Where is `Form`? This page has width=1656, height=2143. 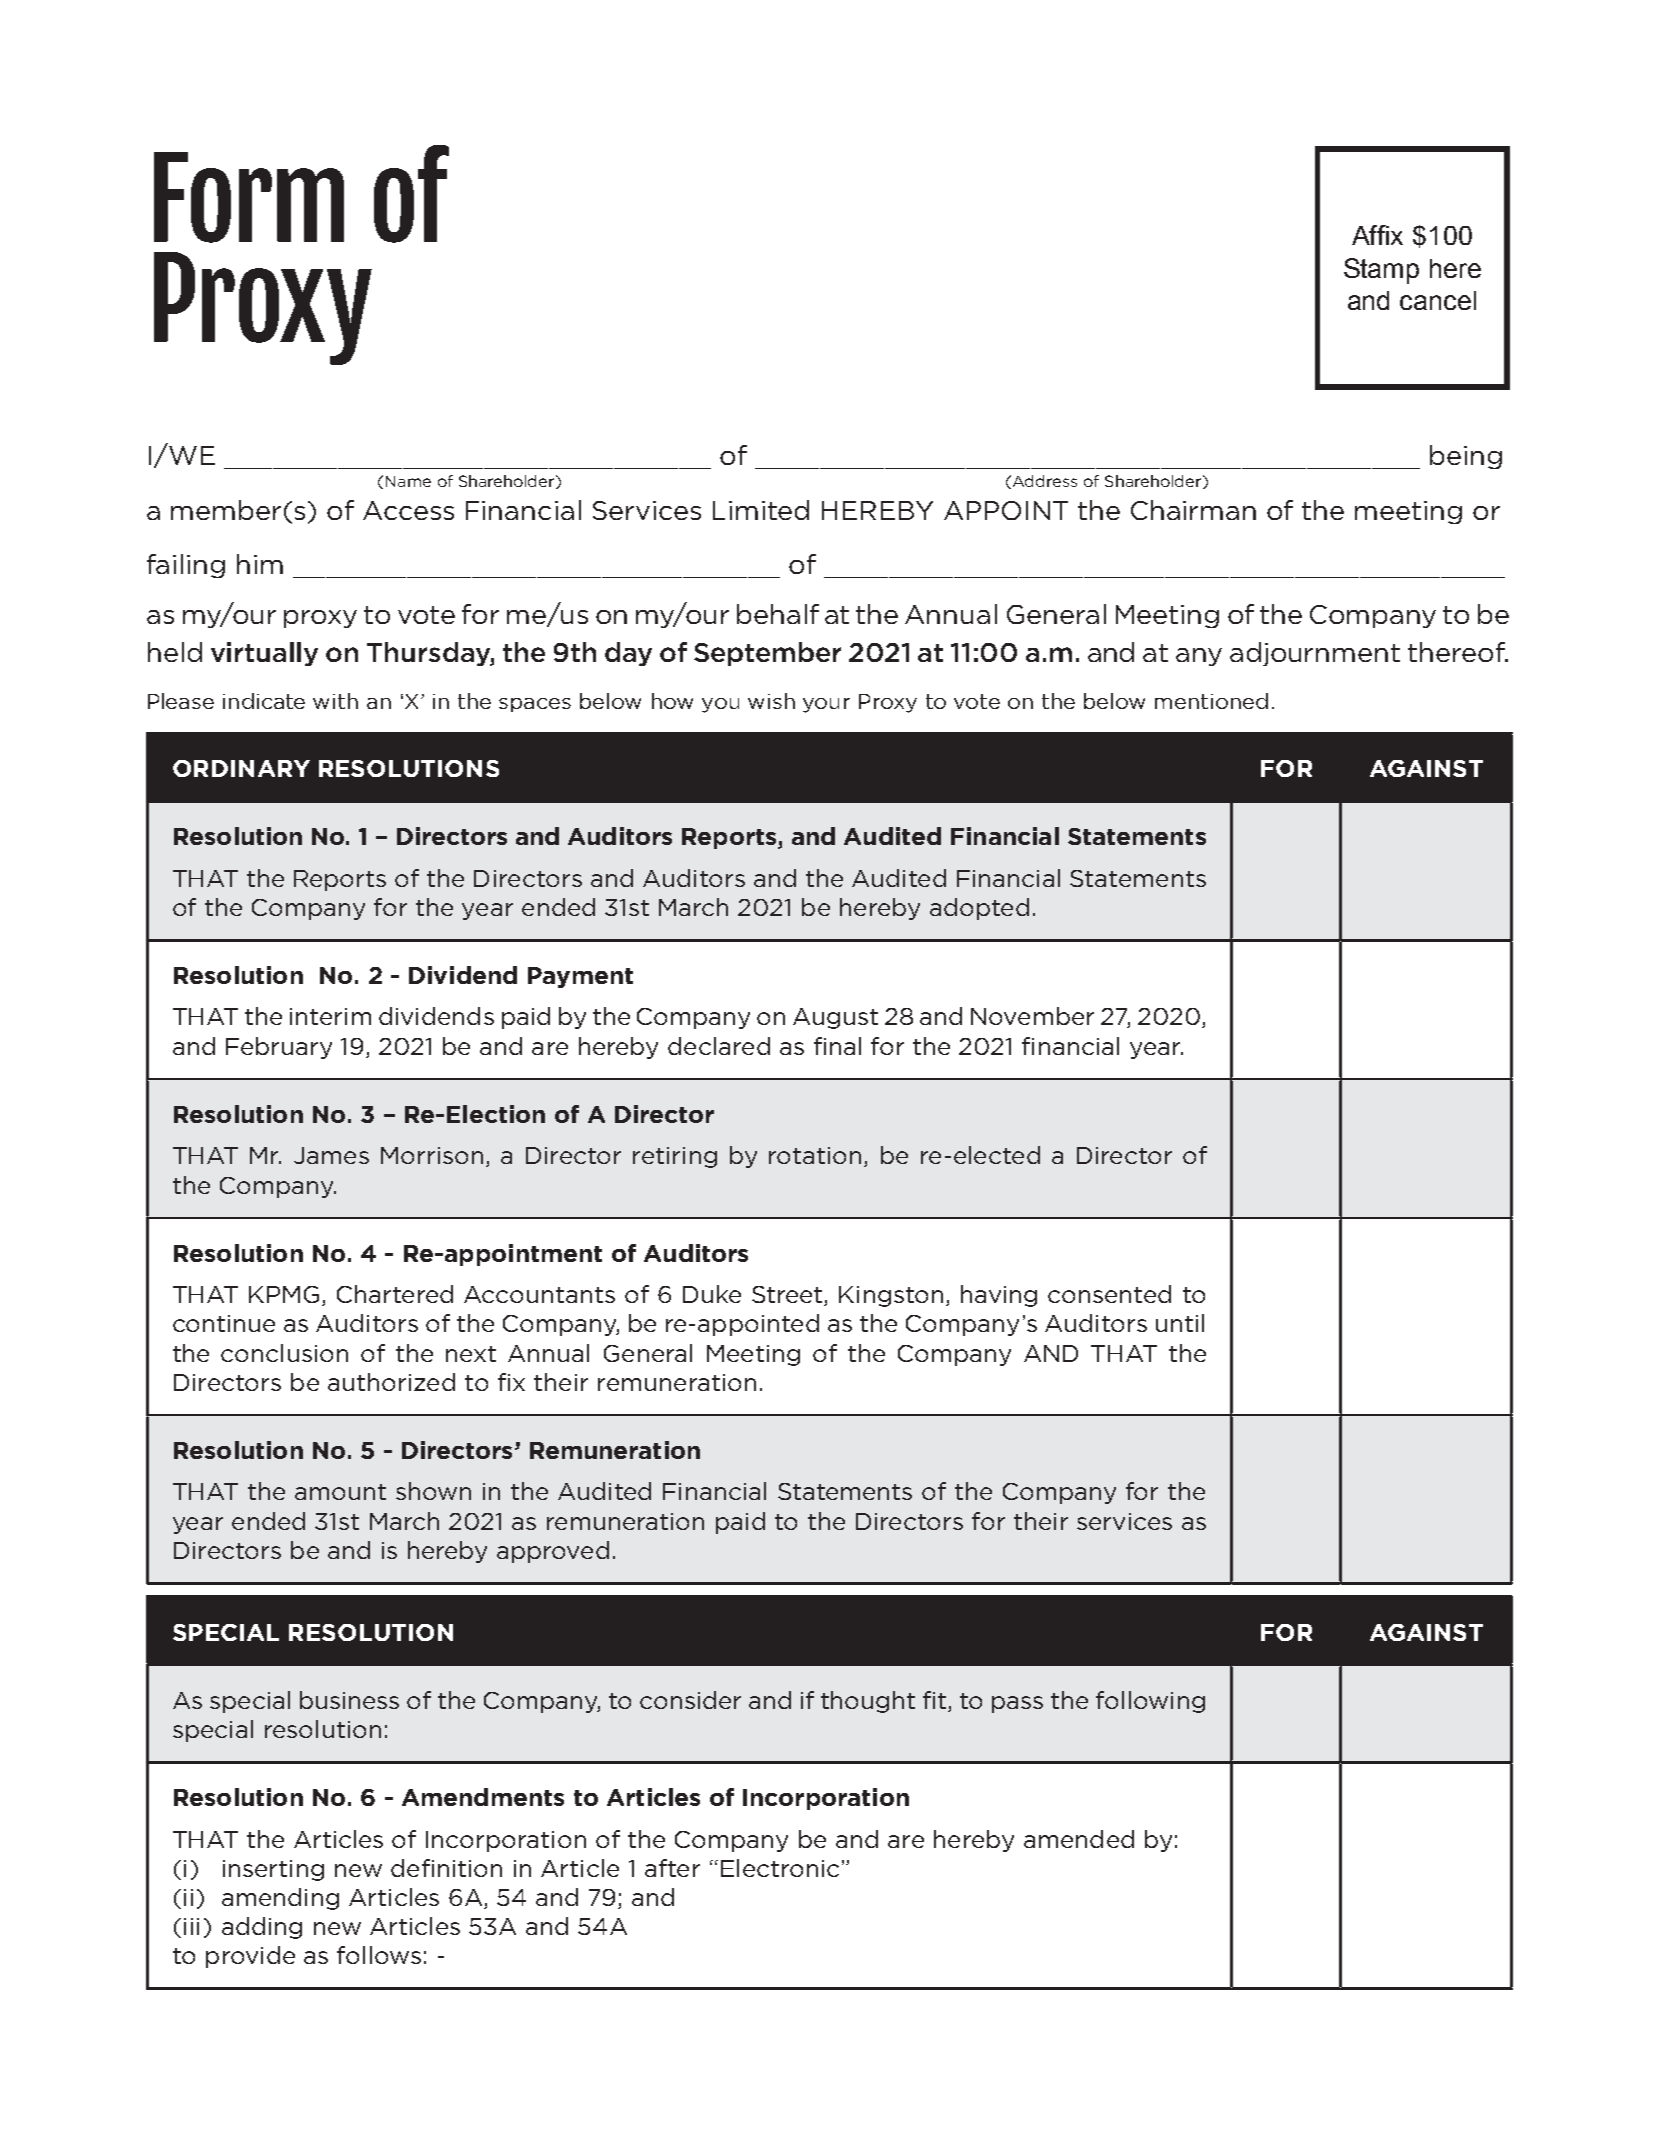
Form is located at coordinates (249, 197).
